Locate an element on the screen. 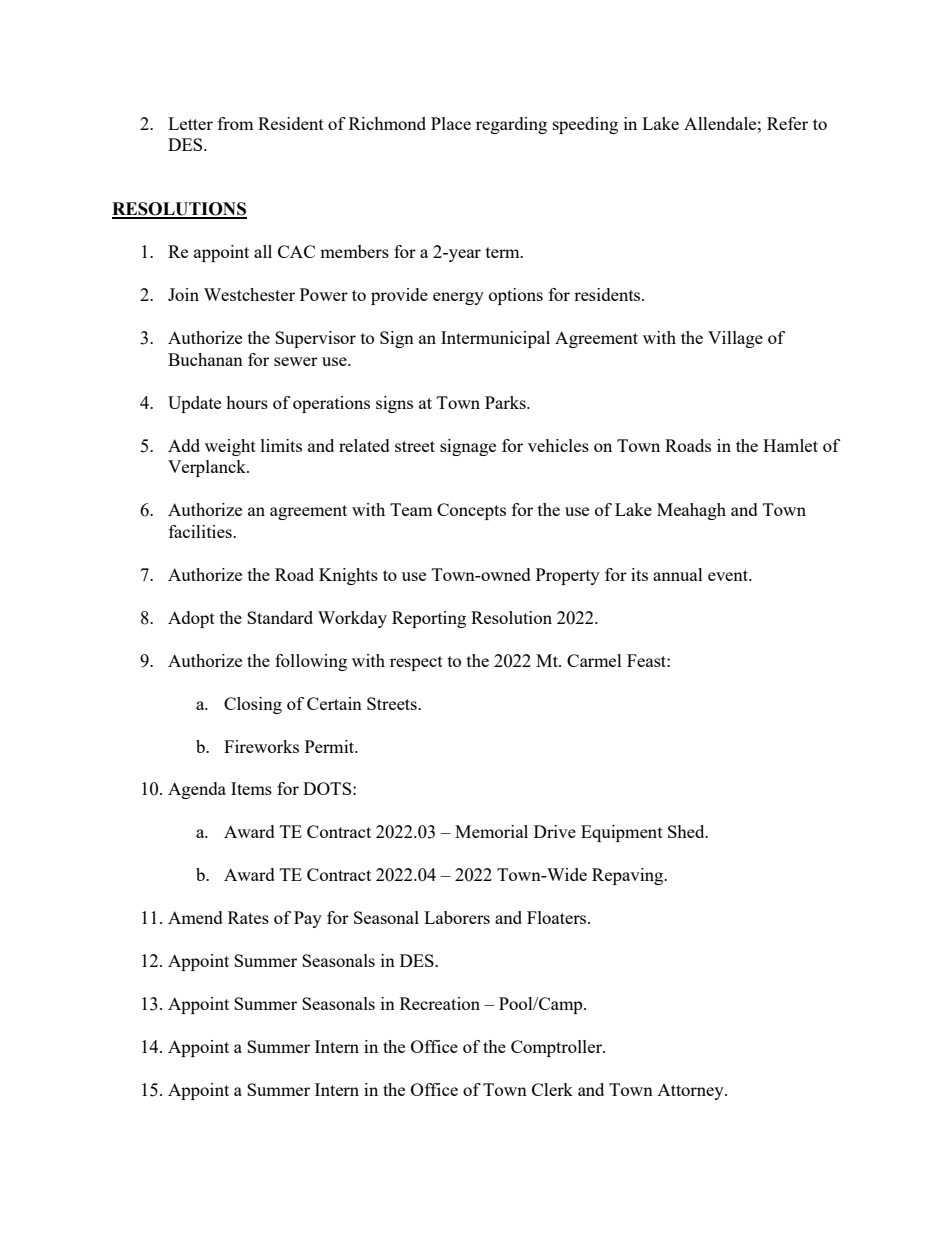 Image resolution: width=952 pixels, height=1233 pixels. Standard is located at coordinates (280, 617).
